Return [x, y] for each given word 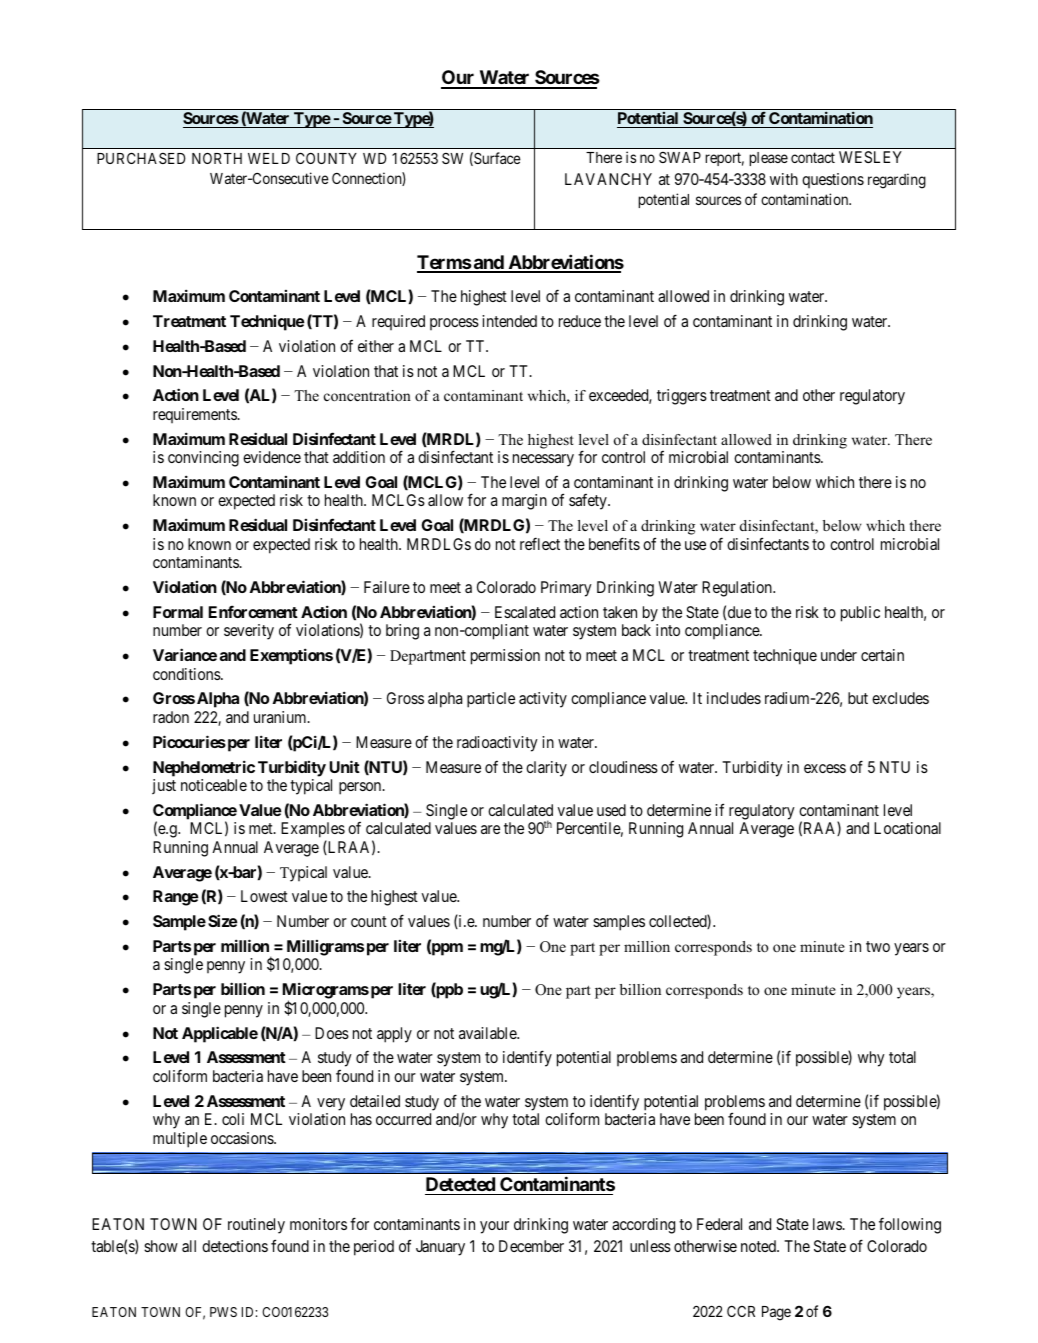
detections [235, 1246]
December [531, 1246]
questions [833, 180]
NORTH [217, 158]
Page [776, 1313]
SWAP [680, 157]
